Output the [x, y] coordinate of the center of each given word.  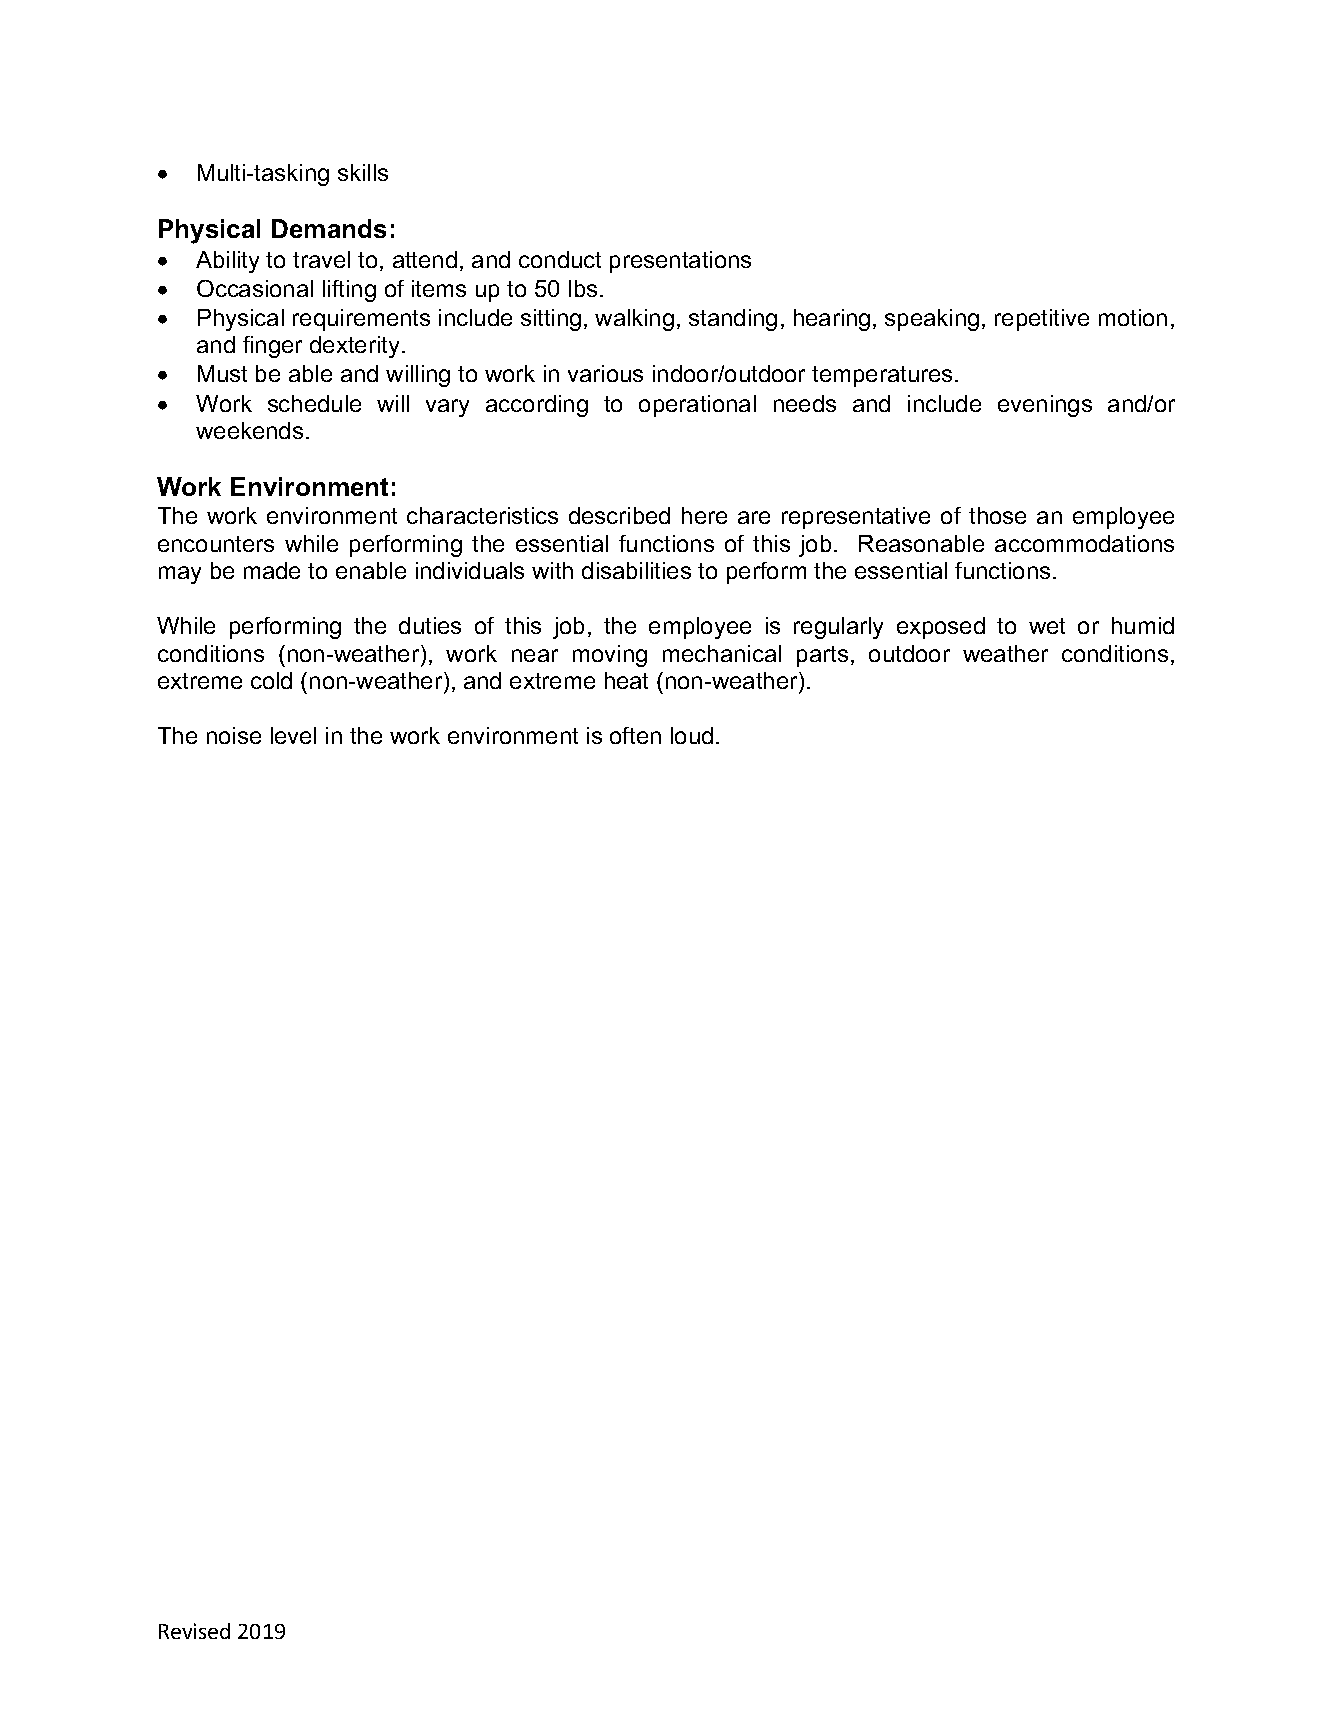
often [635, 735]
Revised [194, 1631]
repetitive [1042, 320]
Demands [329, 228]
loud [692, 735]
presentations [680, 262]
